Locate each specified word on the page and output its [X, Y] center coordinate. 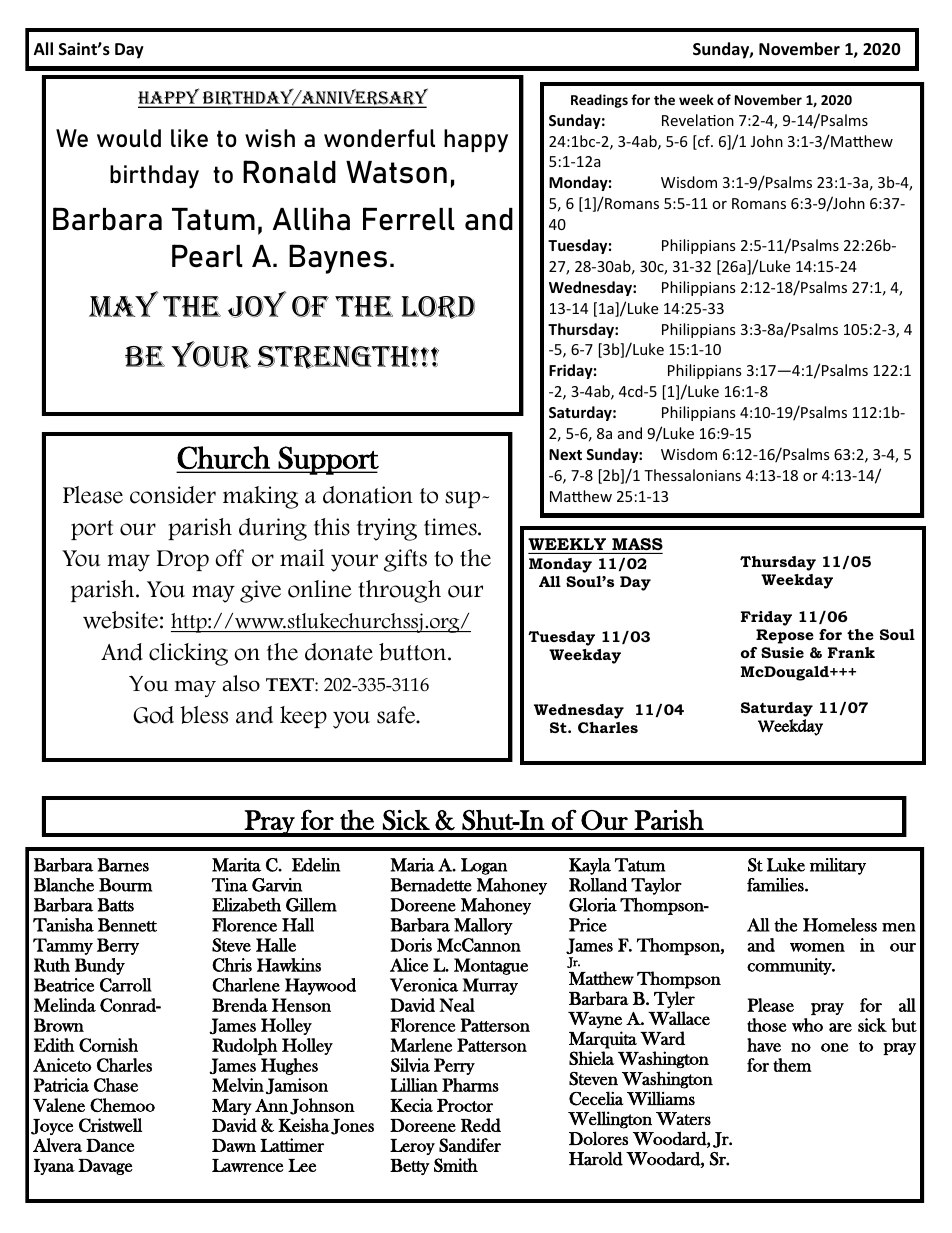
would [129, 138]
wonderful [379, 138]
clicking [188, 654]
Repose [785, 636]
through [399, 591]
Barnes [123, 865]
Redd [481, 1125]
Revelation [698, 120]
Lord [438, 307]
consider [173, 495]
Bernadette [431, 885]
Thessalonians [692, 475]
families [776, 885]
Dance [110, 1145]
